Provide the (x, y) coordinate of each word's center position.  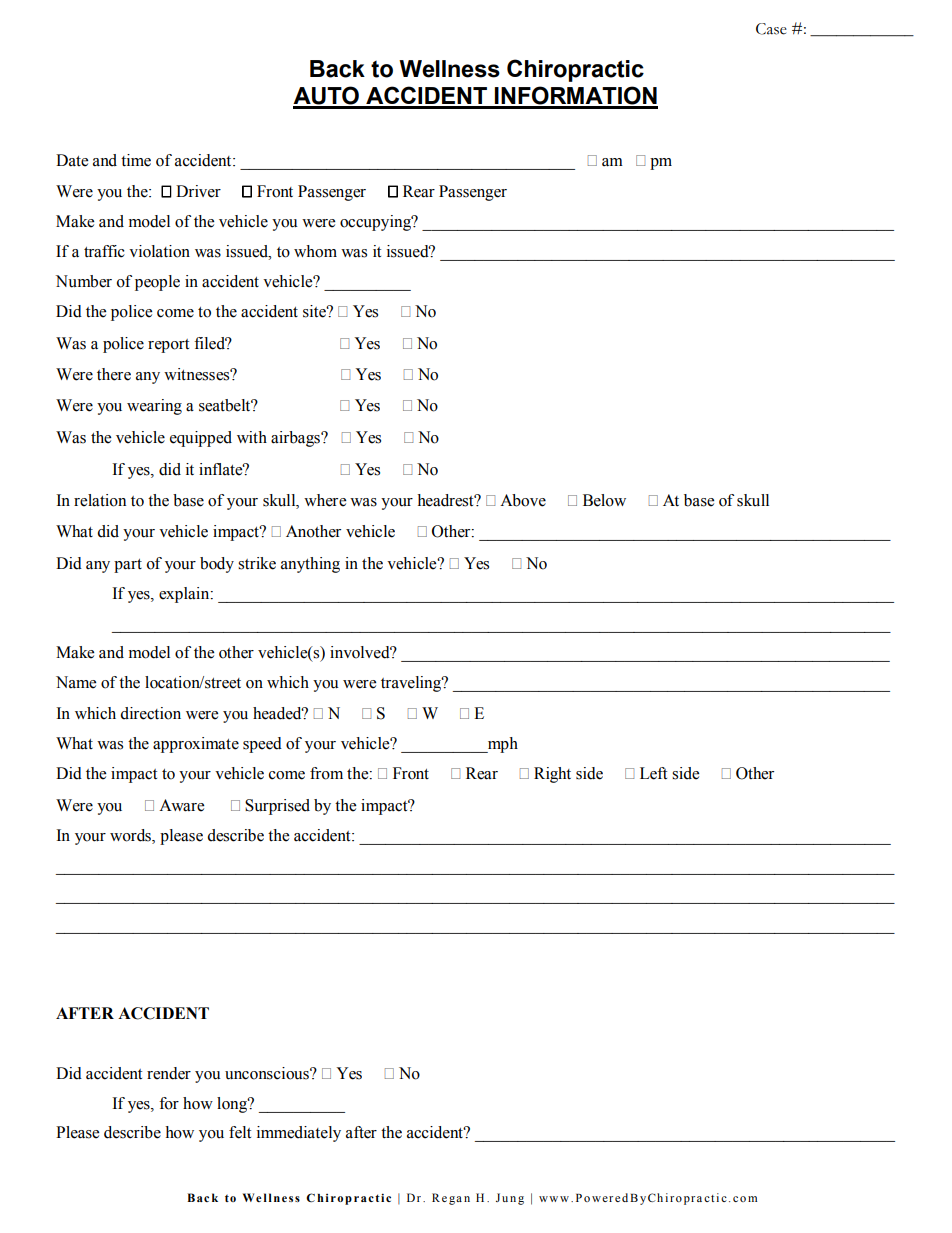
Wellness (449, 69)
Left (653, 773)
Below (604, 500)
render (169, 1073)
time (136, 160)
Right (552, 775)
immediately (299, 1134)
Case (771, 29)
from (326, 773)
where (325, 500)
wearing (154, 407)
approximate (196, 745)
